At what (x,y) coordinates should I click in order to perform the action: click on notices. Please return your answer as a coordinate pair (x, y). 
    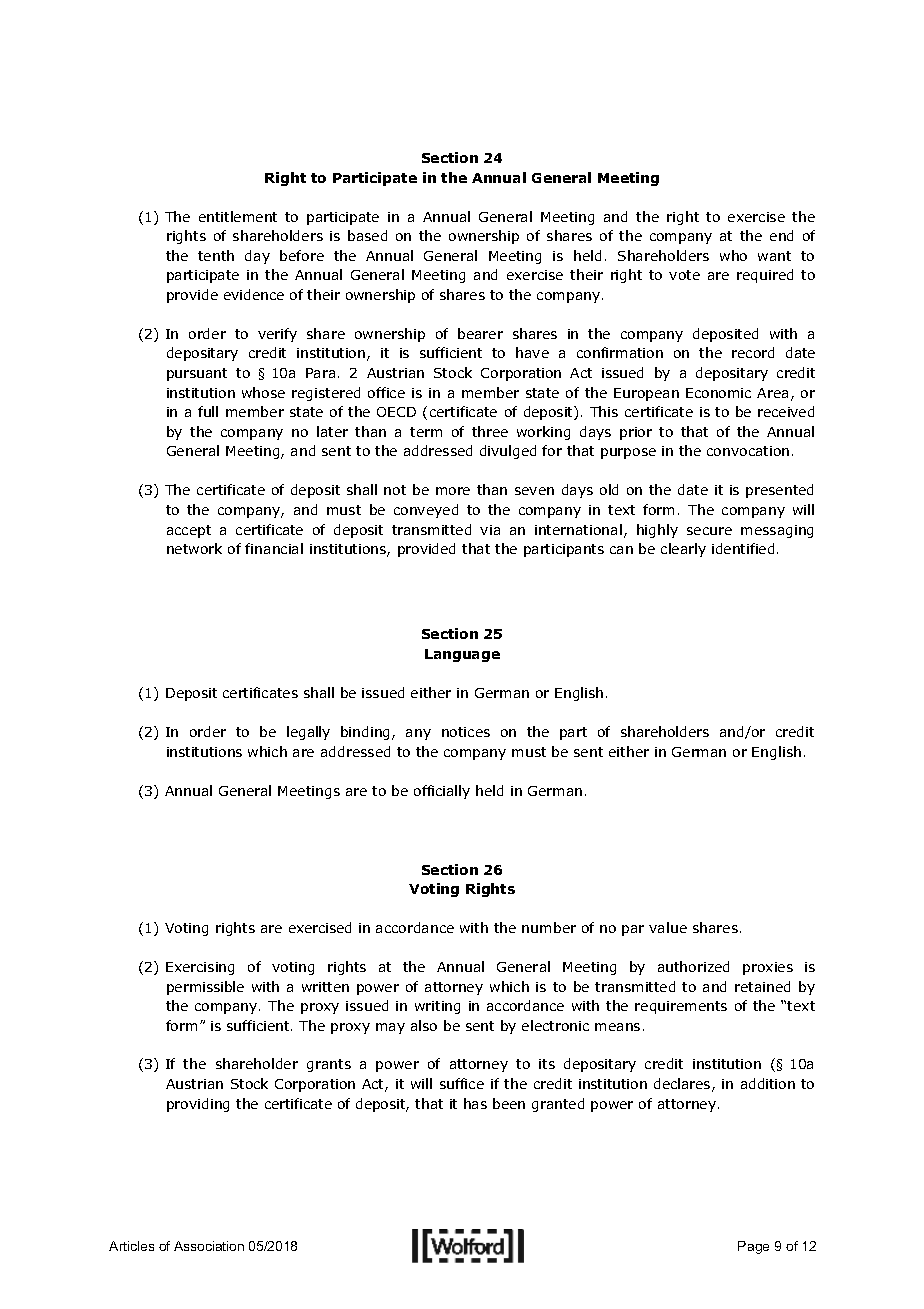
    Looking at the image, I should click on (466, 732).
